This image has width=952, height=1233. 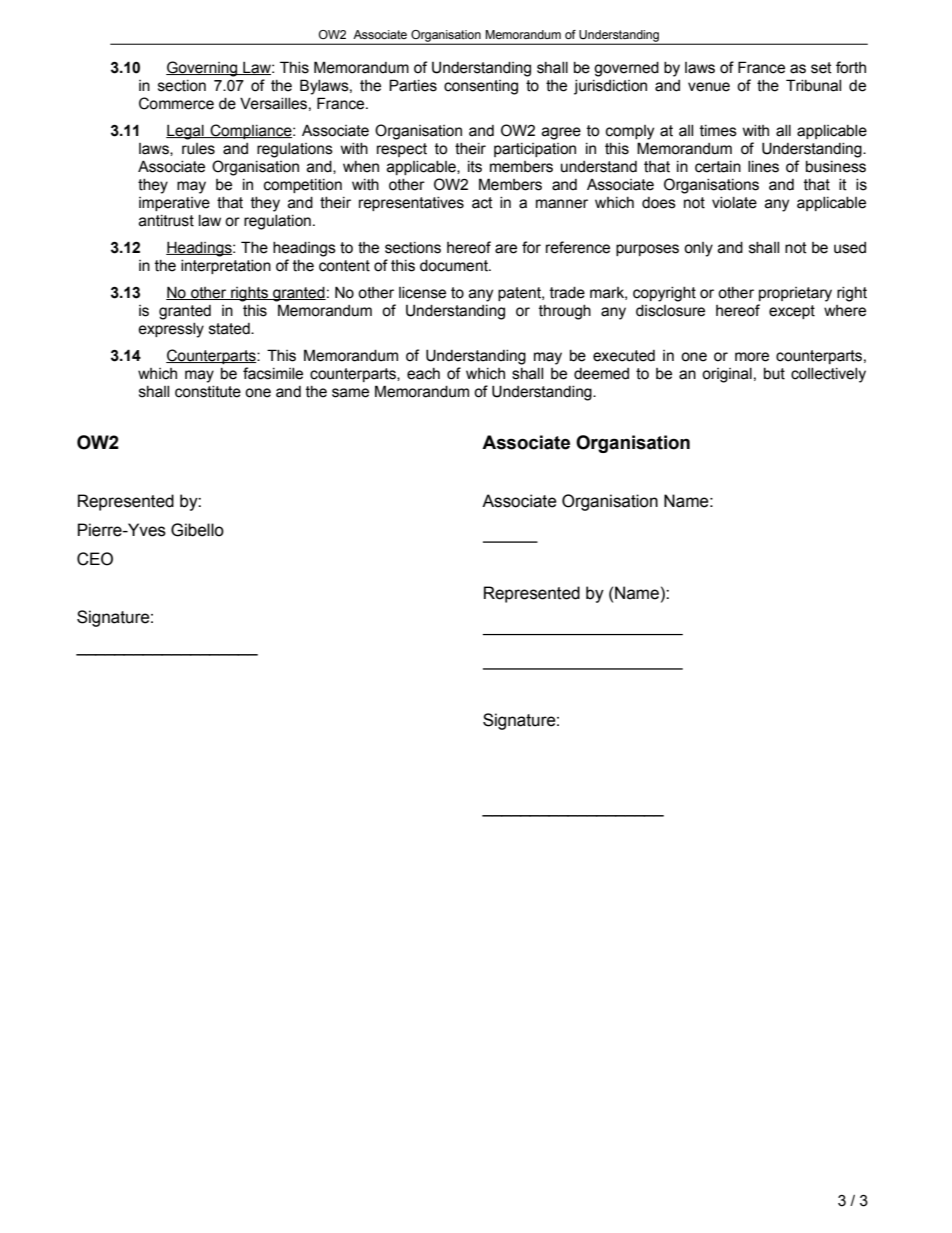 What do you see at coordinates (709, 87) in the image?
I see `venue` at bounding box center [709, 87].
